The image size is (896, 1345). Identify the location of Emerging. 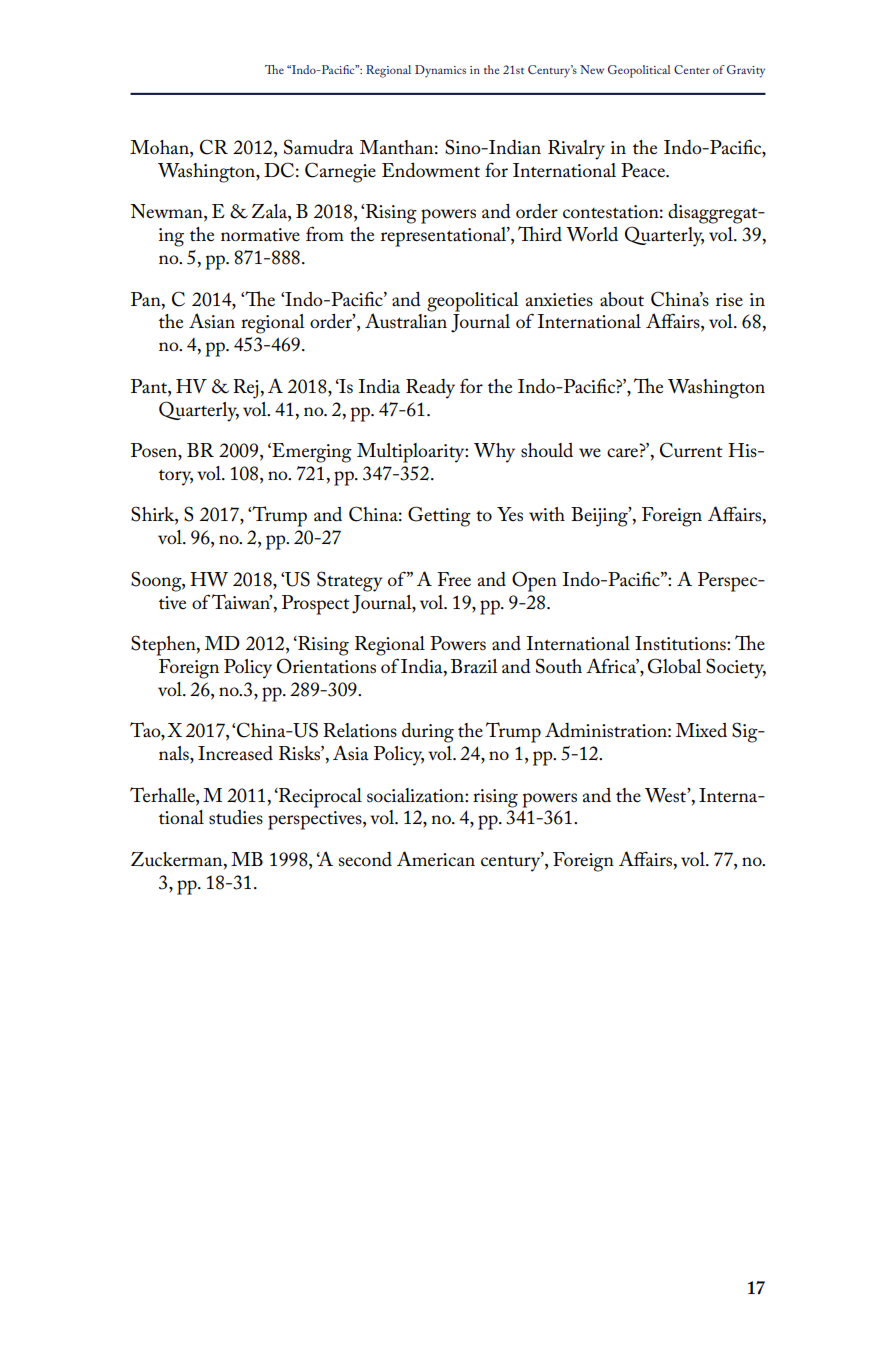
(311, 453).
